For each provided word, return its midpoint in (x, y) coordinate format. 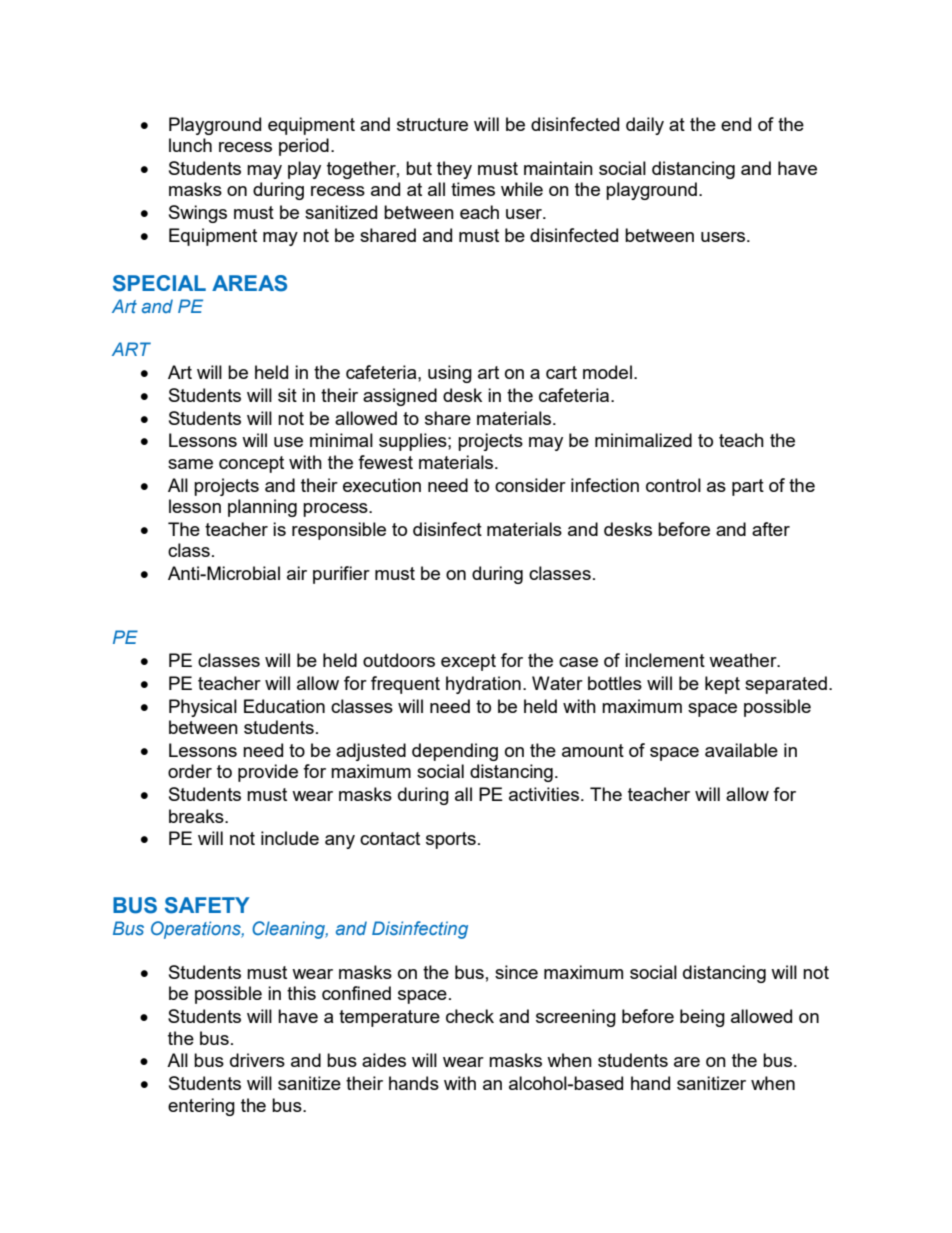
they (454, 170)
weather (744, 660)
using (450, 374)
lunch (190, 145)
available (741, 750)
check (470, 1016)
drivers (257, 1060)
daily (645, 126)
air (297, 573)
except (468, 662)
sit (287, 395)
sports (451, 840)
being (702, 1018)
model (607, 372)
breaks (197, 816)
